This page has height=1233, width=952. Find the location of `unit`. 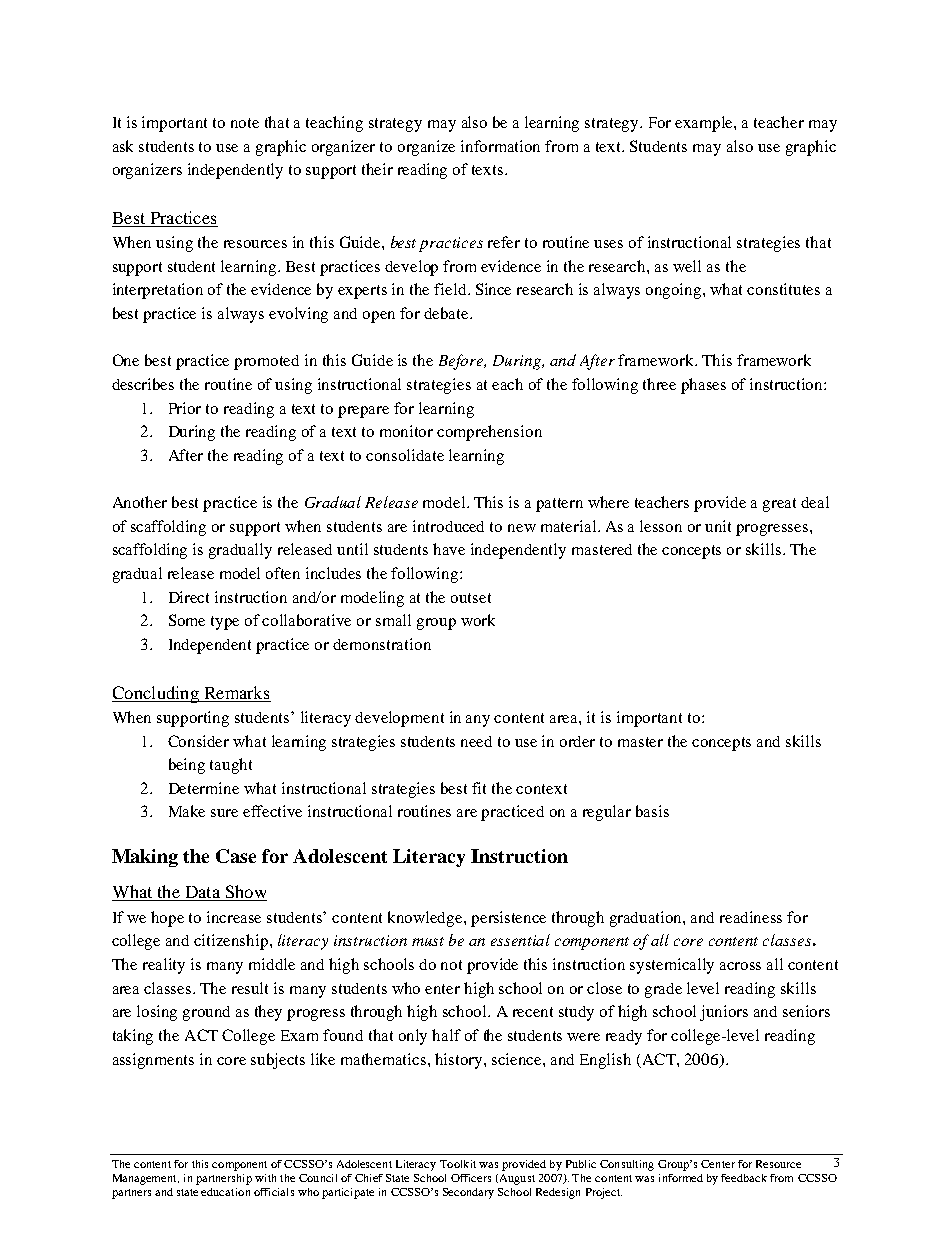

unit is located at coordinates (718, 526).
